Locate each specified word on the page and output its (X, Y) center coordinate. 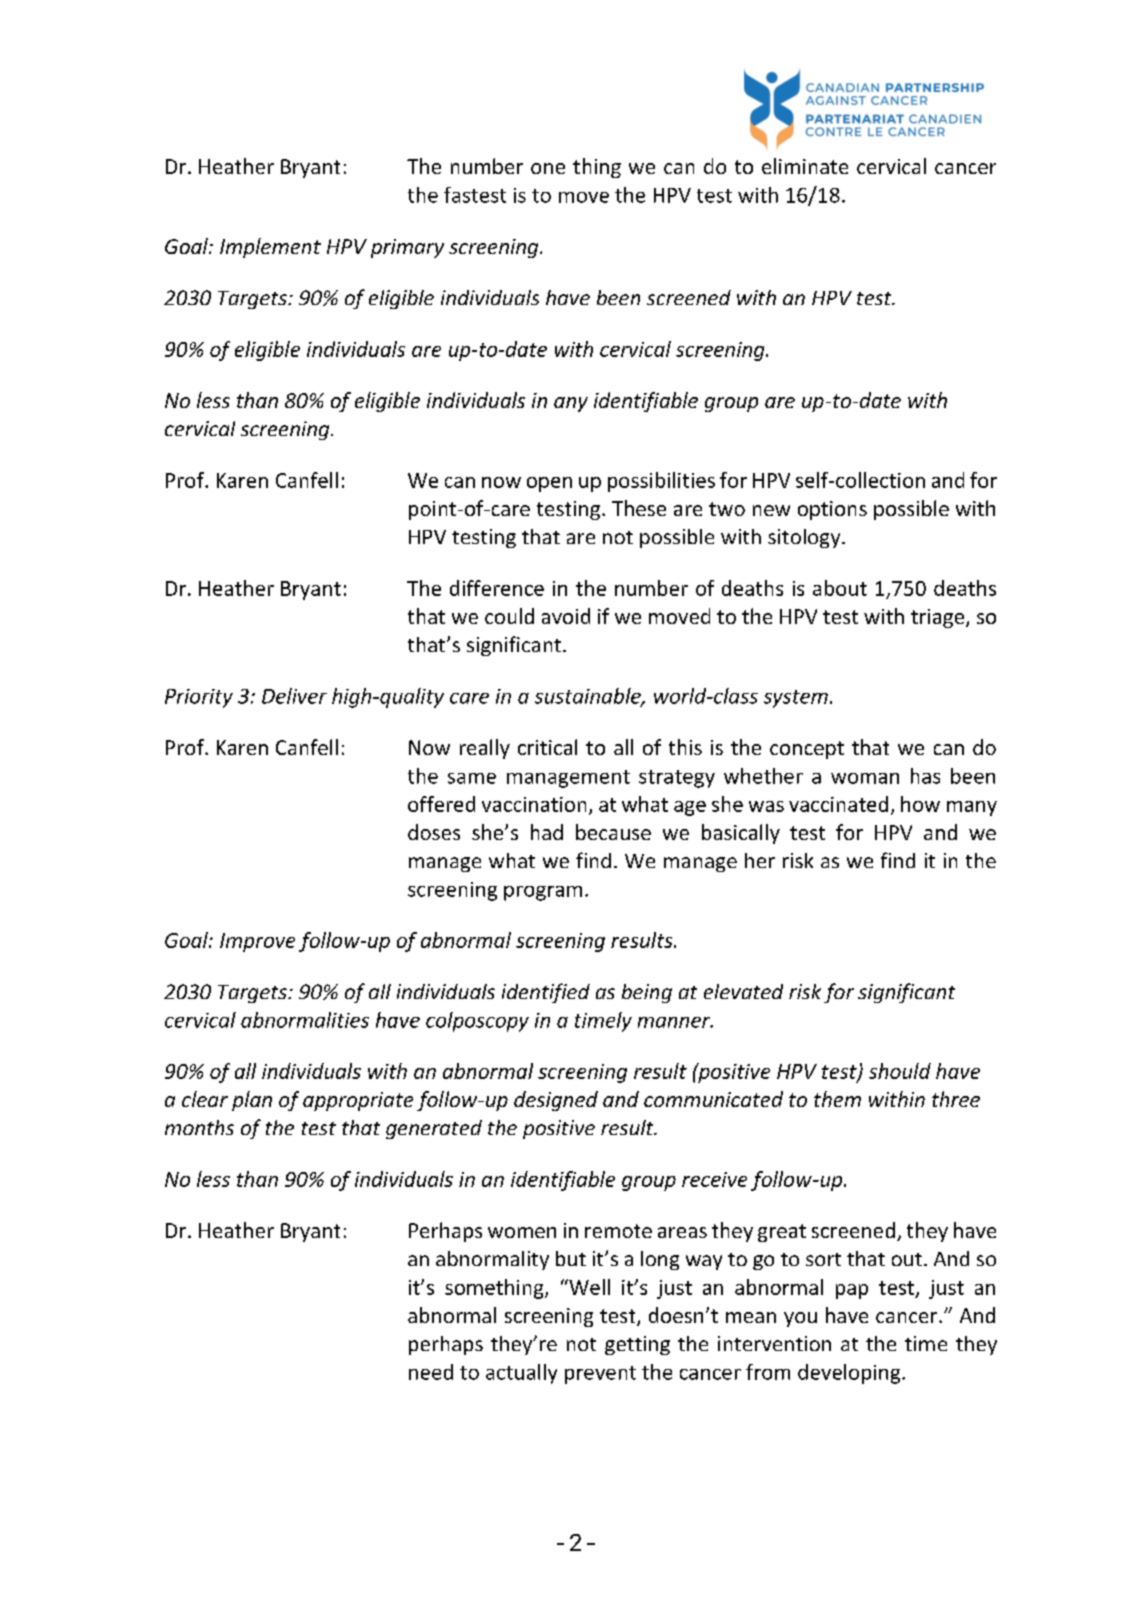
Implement (270, 248)
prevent (600, 1375)
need (431, 1372)
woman (865, 778)
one (548, 168)
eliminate (805, 166)
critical (547, 747)
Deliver (294, 696)
